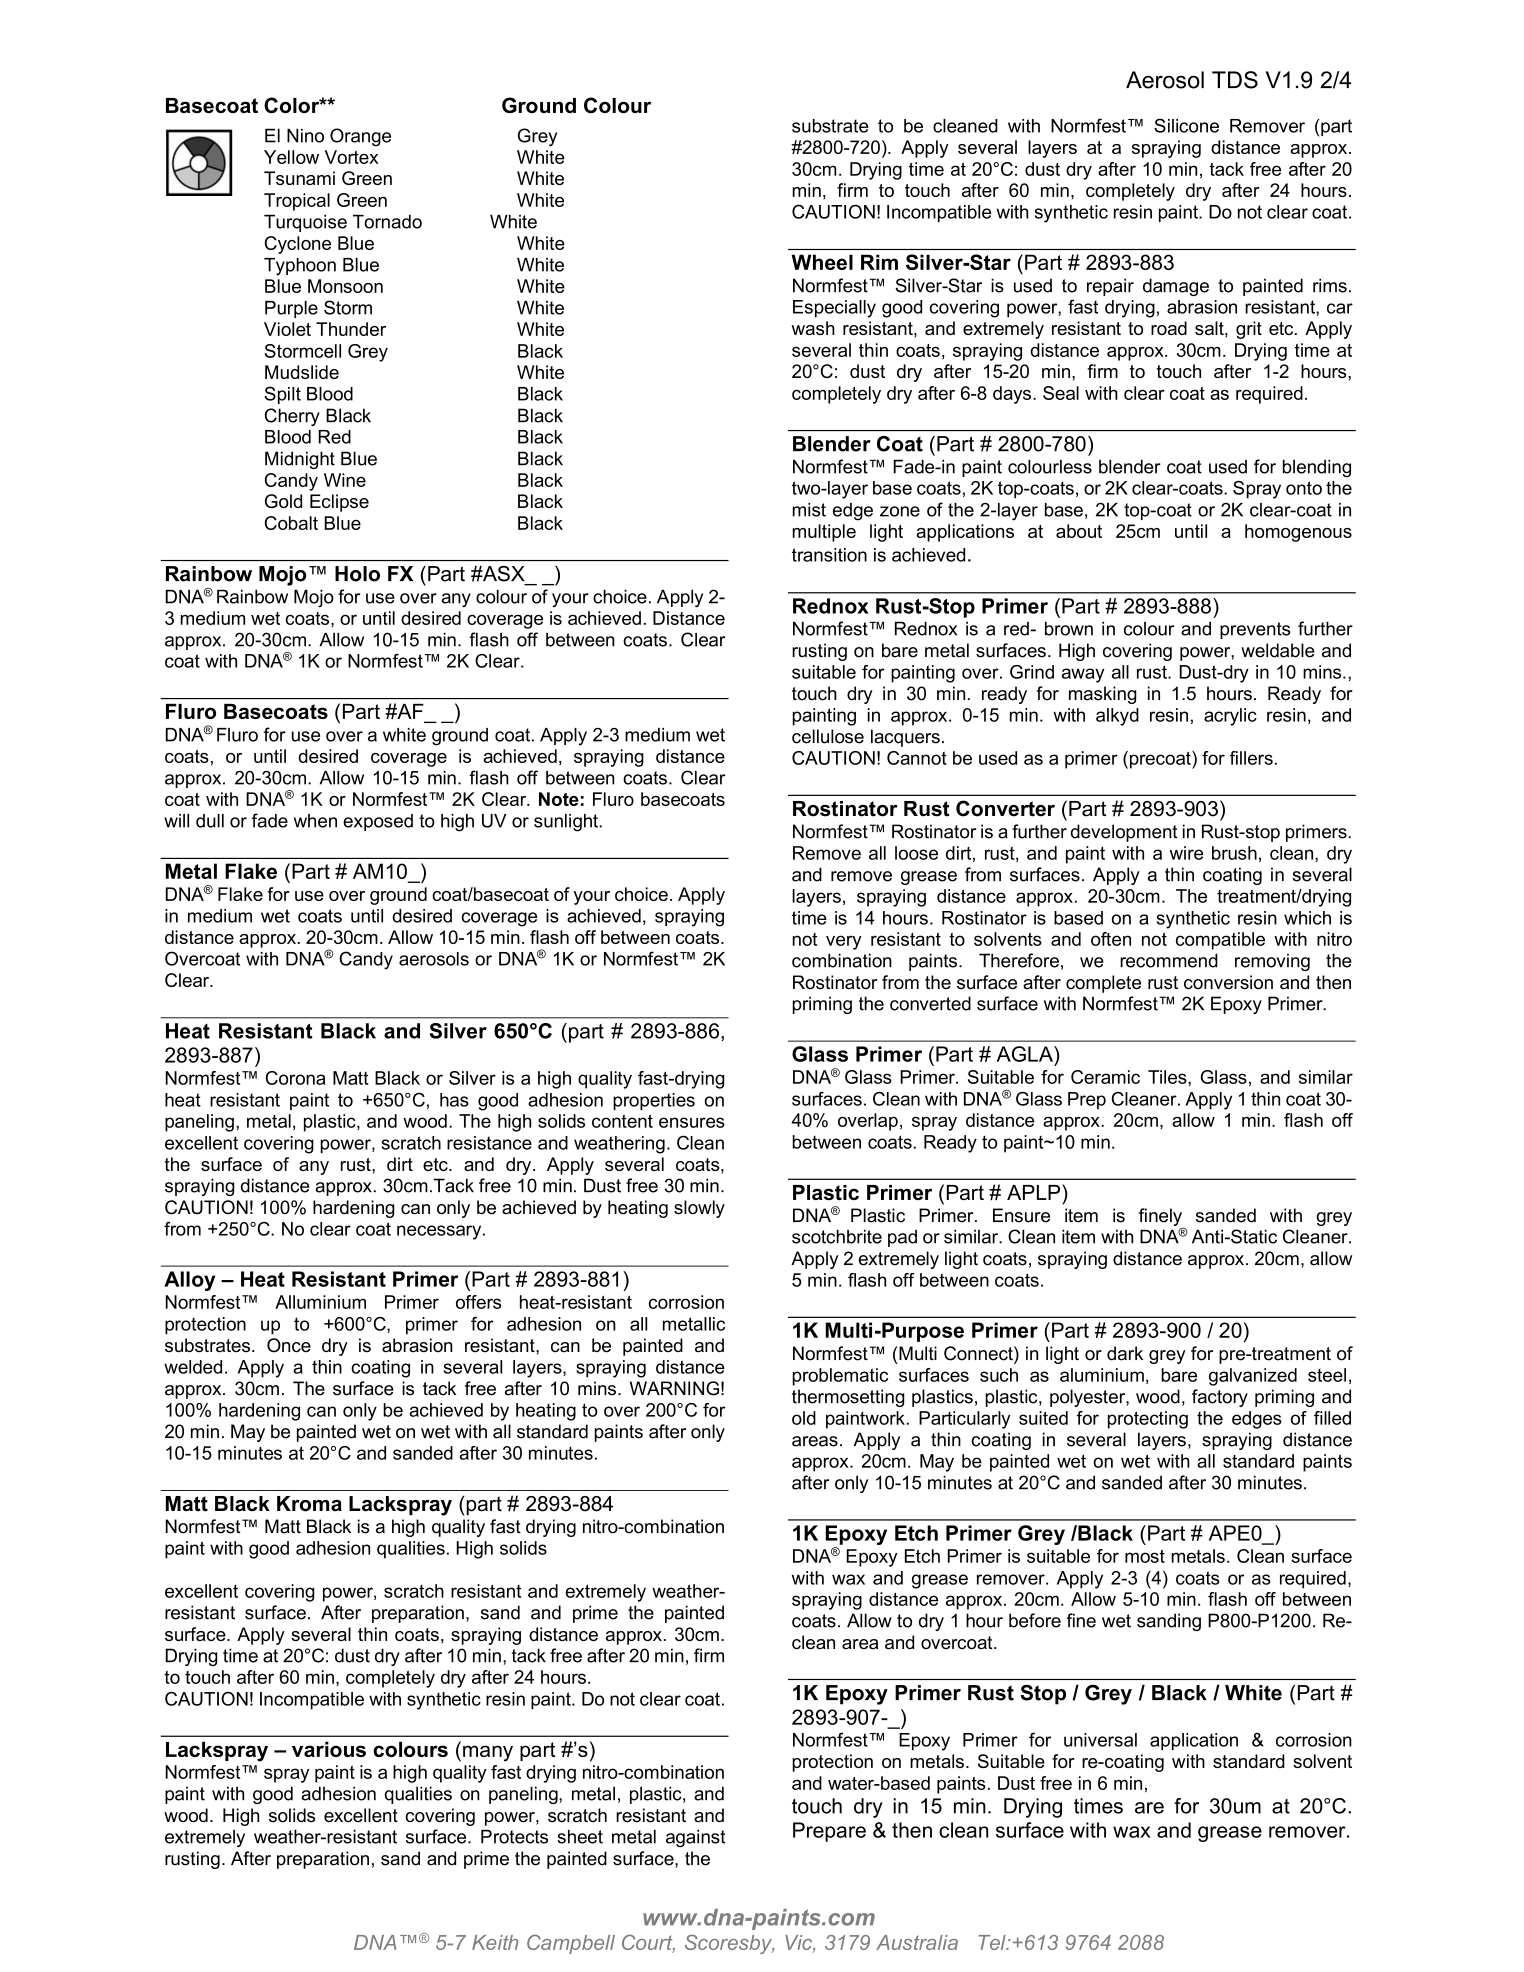 This screenshot has width=1524, height=1972. Describe the element at coordinates (1100, 1740) in the screenshot. I see `universal` at that location.
